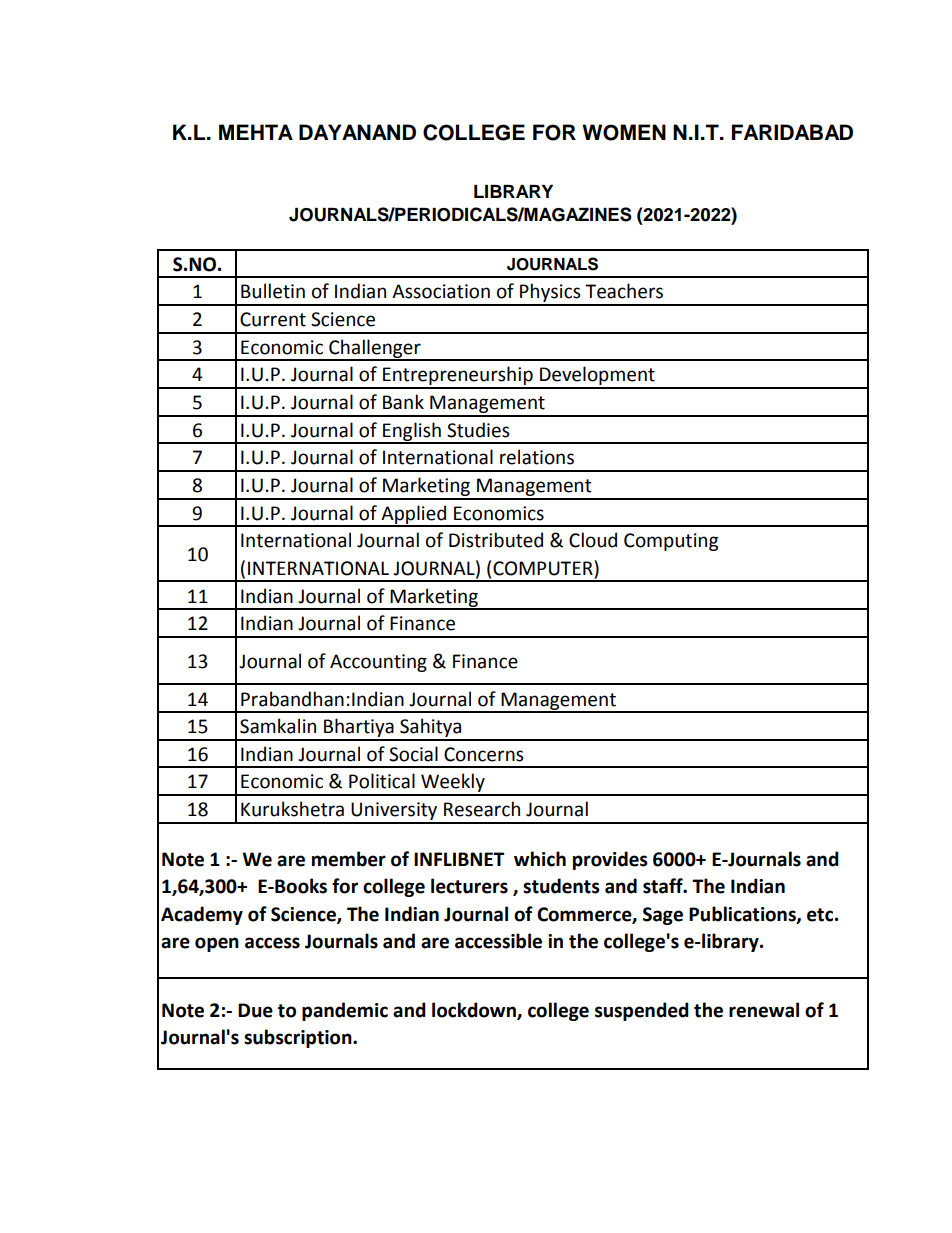 Image resolution: width=952 pixels, height=1233 pixels. I want to click on WOMEN, so click(624, 132).
